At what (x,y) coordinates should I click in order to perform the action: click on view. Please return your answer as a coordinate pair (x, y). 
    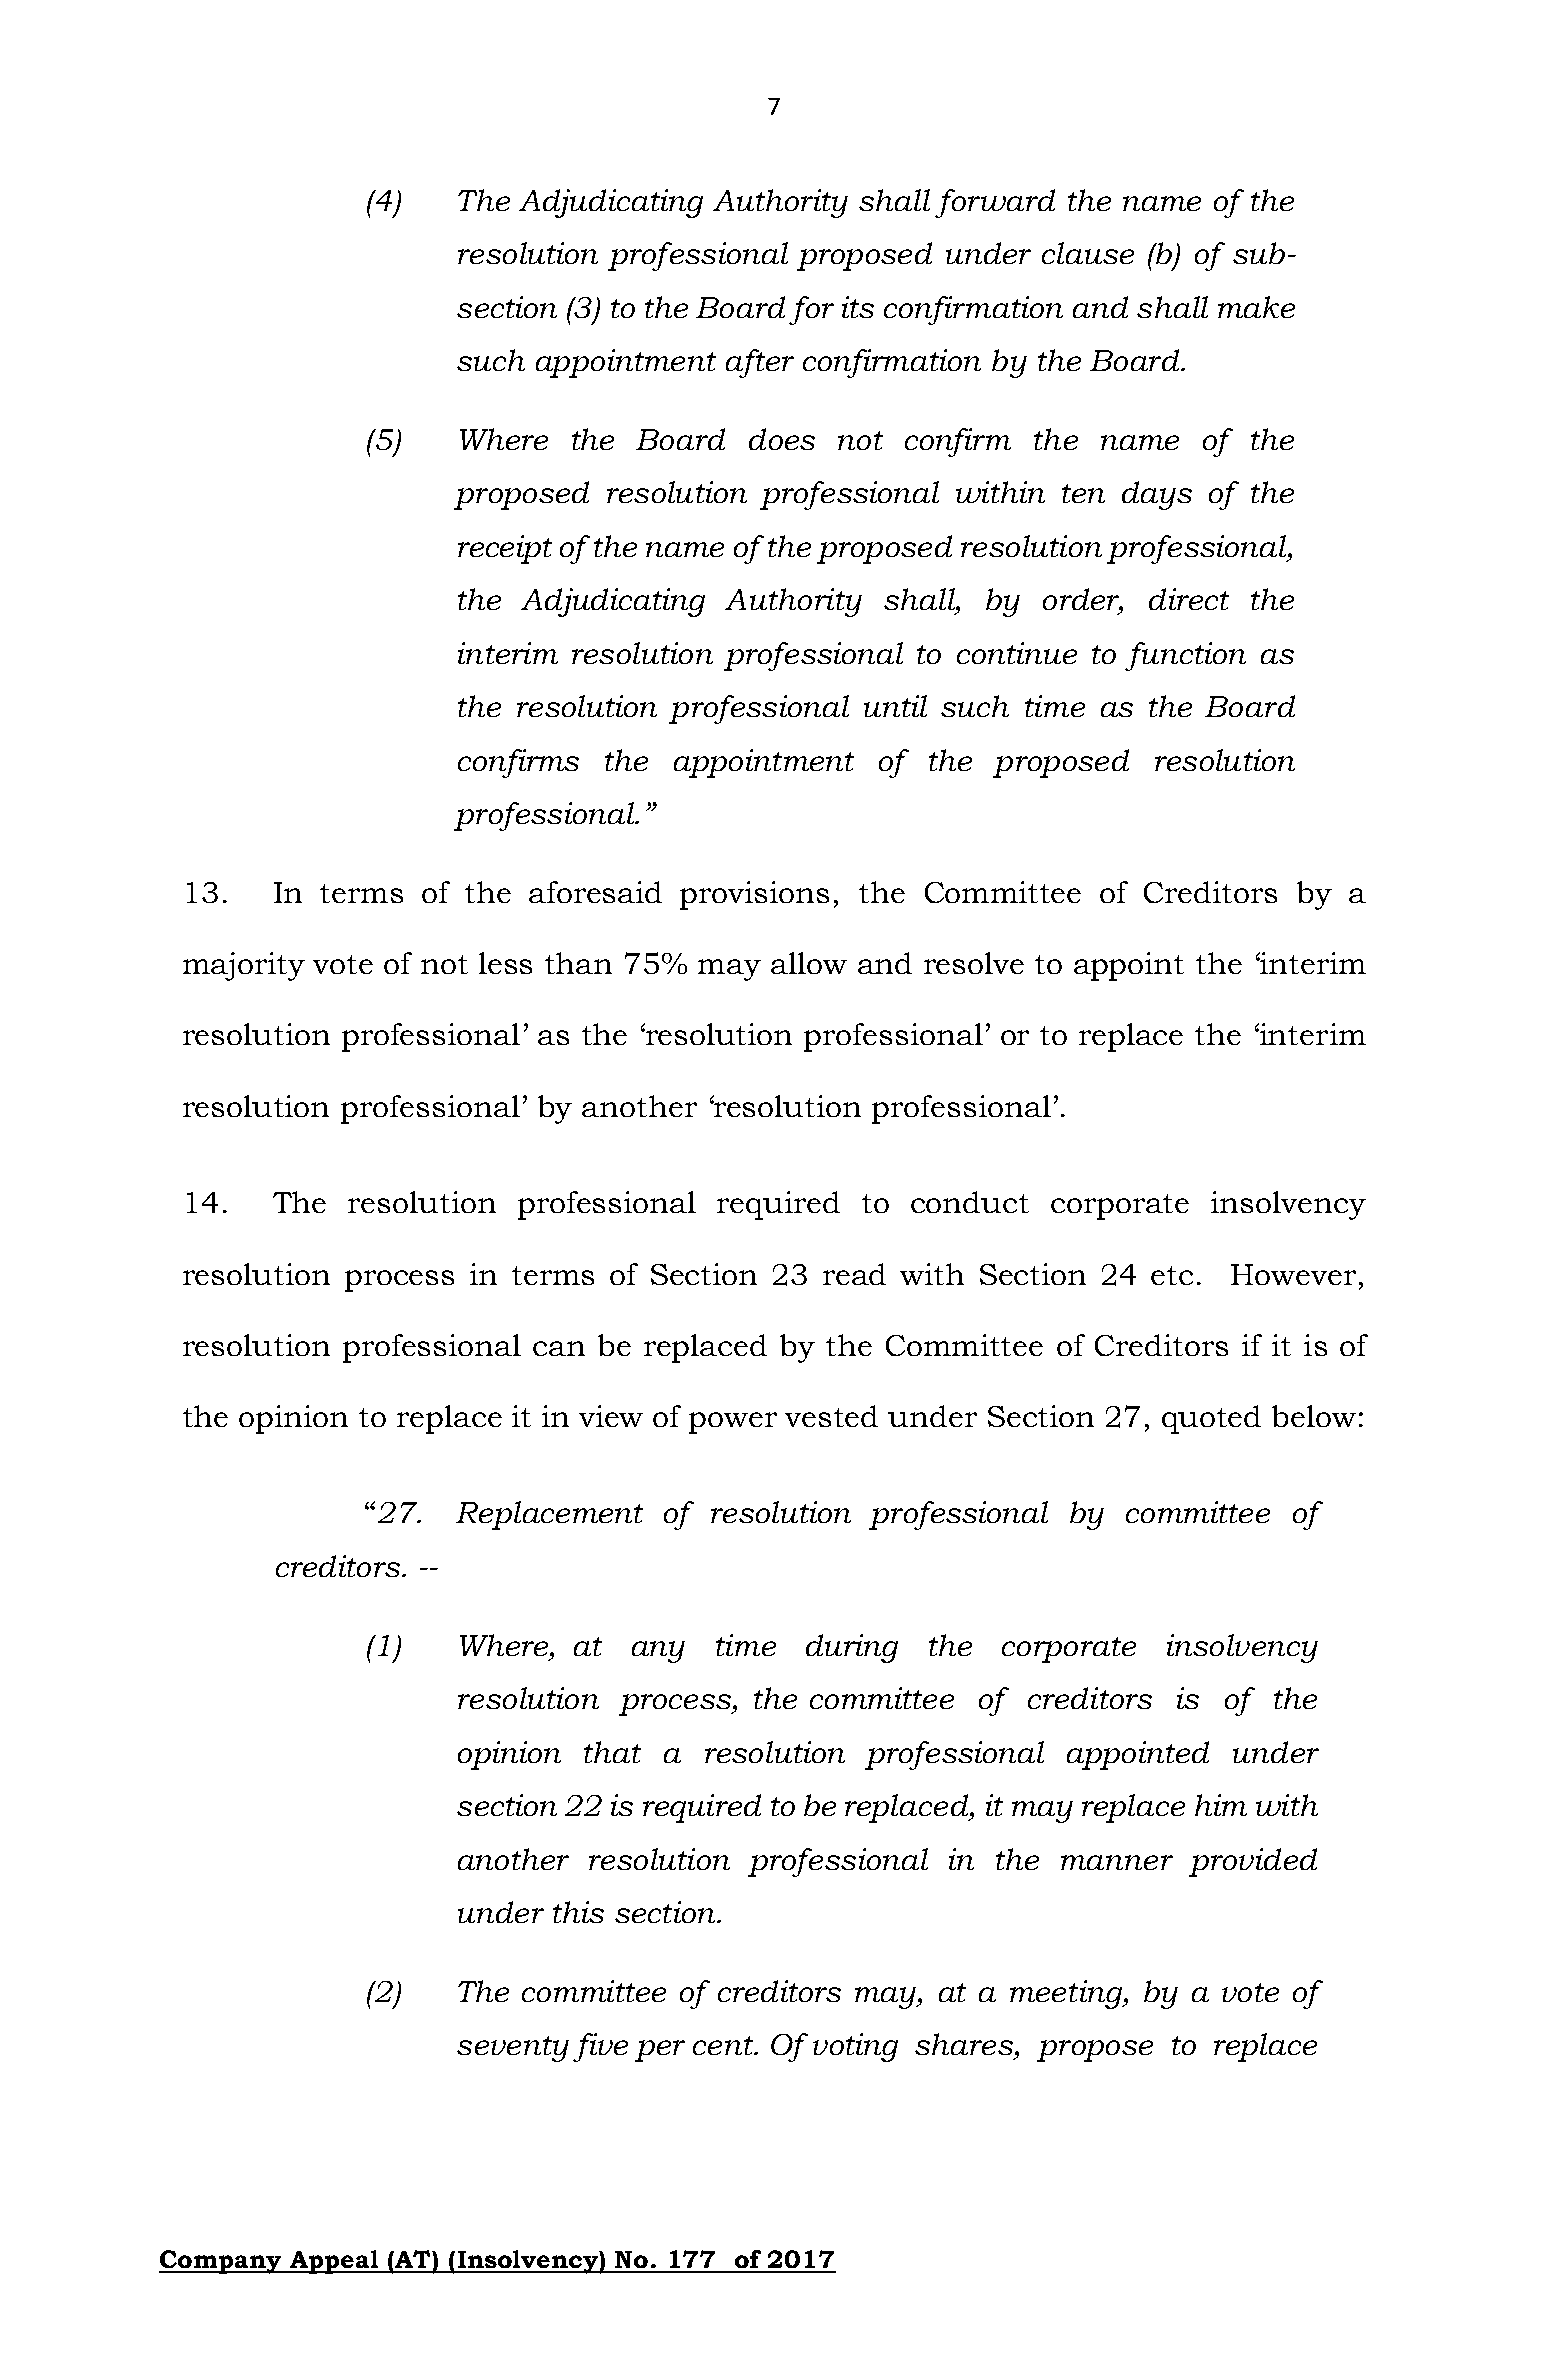
    Looking at the image, I should click on (611, 1416).
